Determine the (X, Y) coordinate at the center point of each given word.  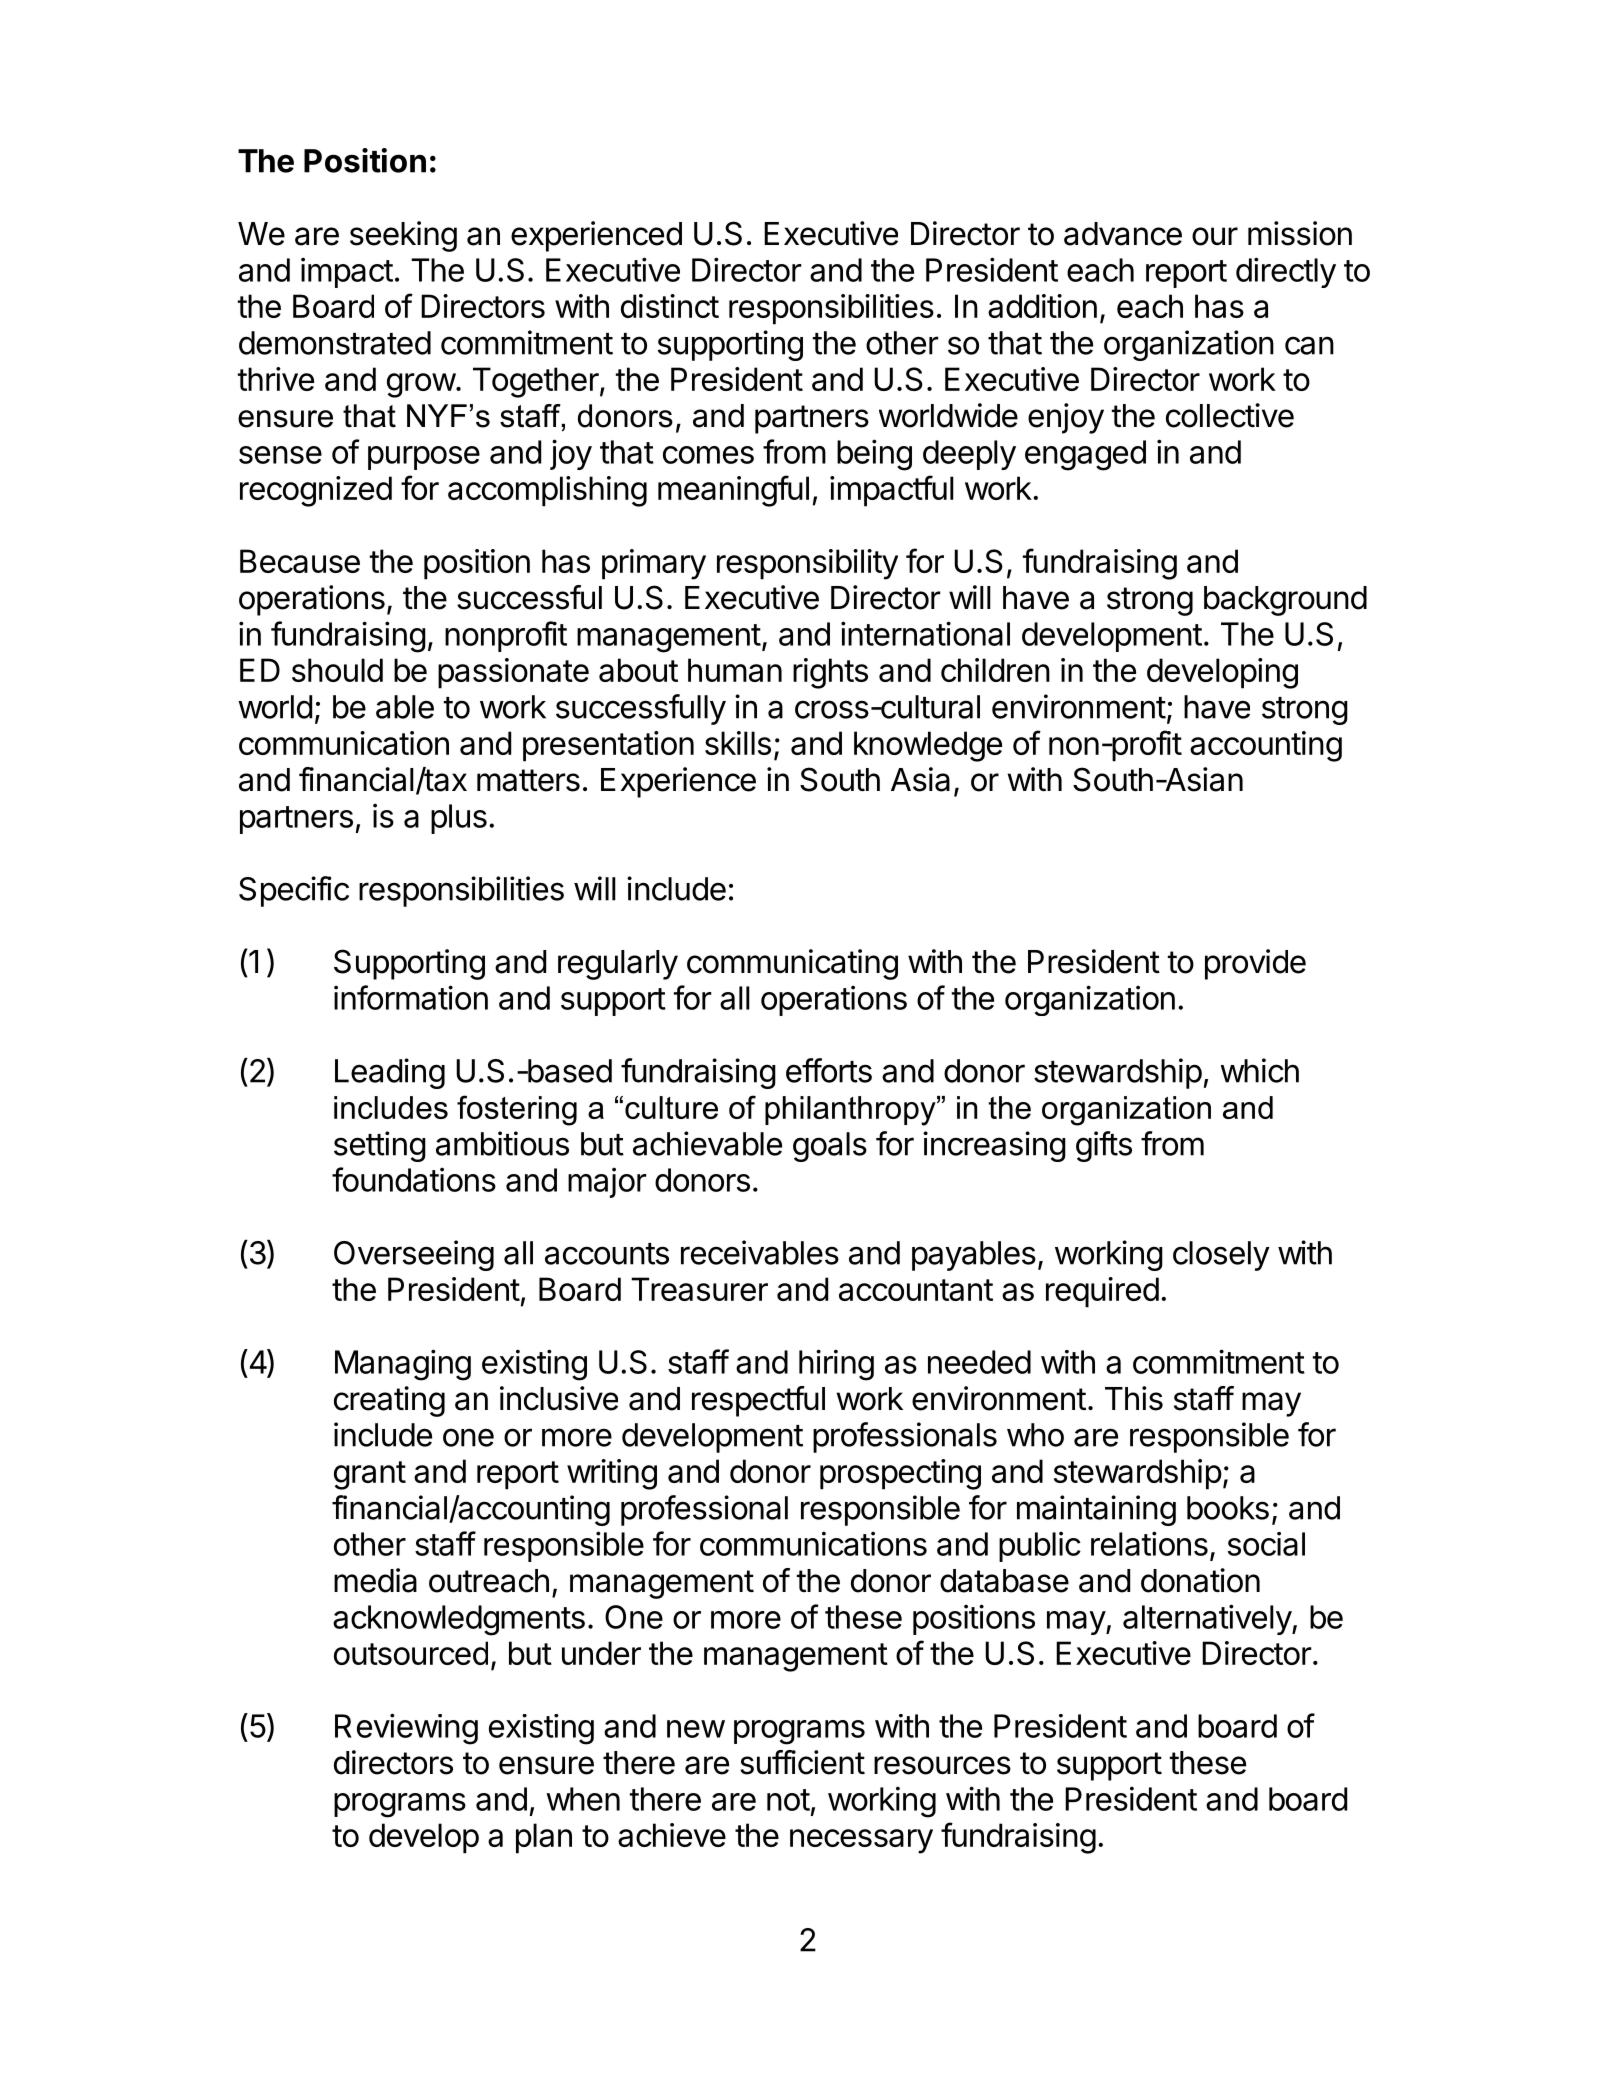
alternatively (1208, 1619)
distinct (670, 306)
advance (1123, 234)
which (1260, 1070)
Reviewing (406, 1729)
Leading (390, 1073)
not (788, 1800)
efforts (829, 1070)
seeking (403, 236)
